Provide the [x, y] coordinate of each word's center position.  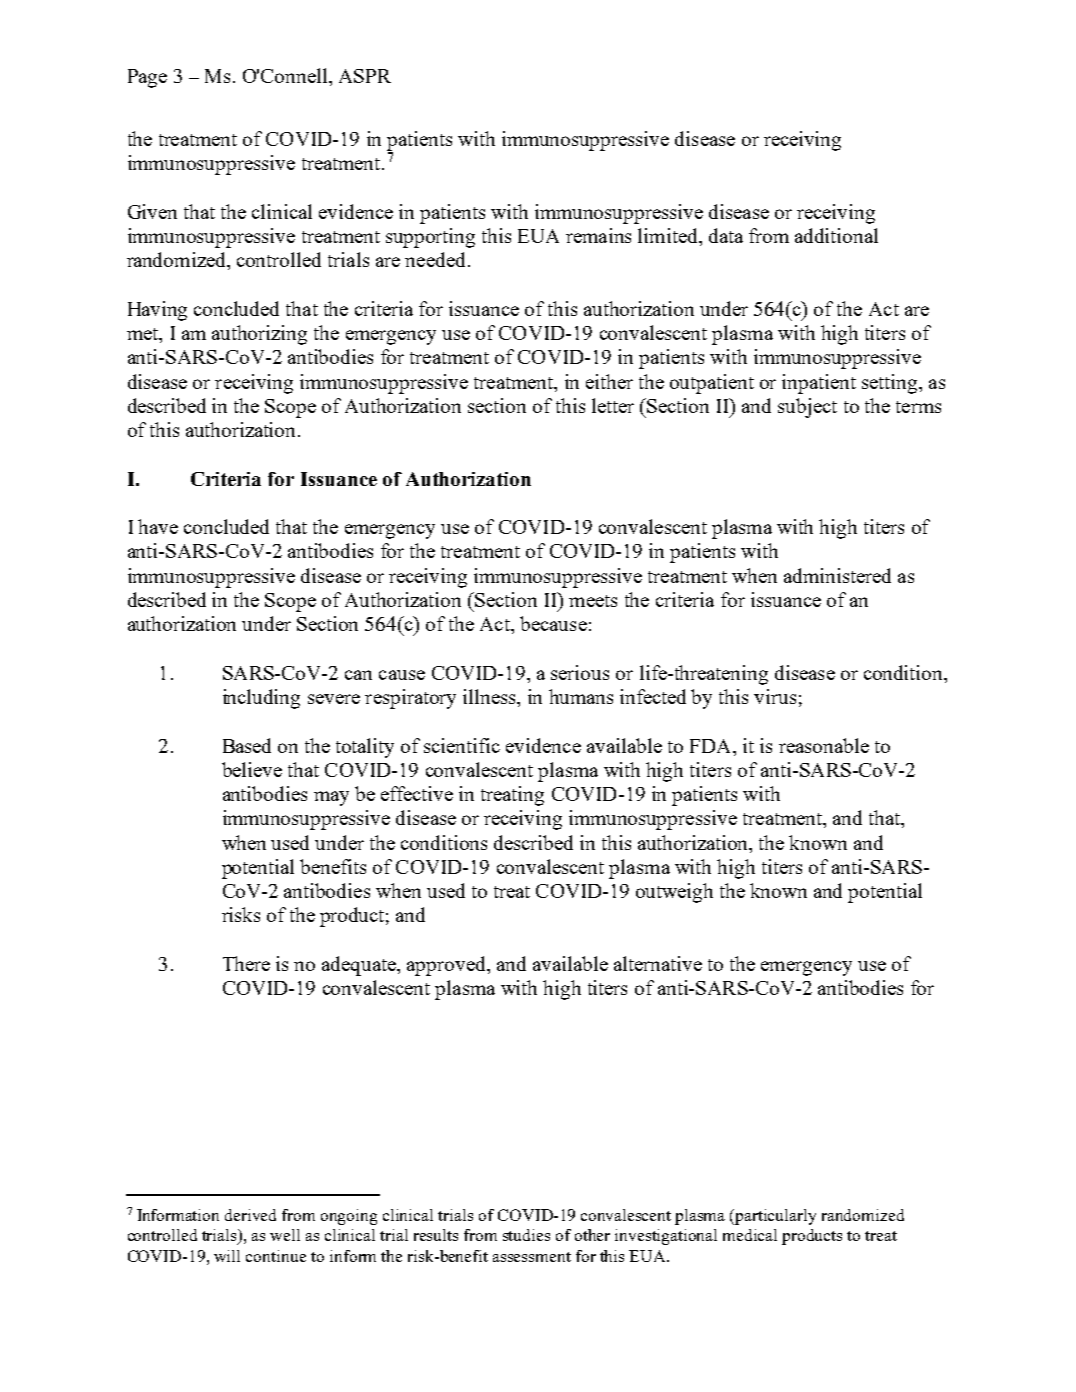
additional [836, 235]
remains [598, 235]
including [261, 699]
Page [147, 78]
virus [775, 696]
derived [250, 1215]
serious [580, 672]
